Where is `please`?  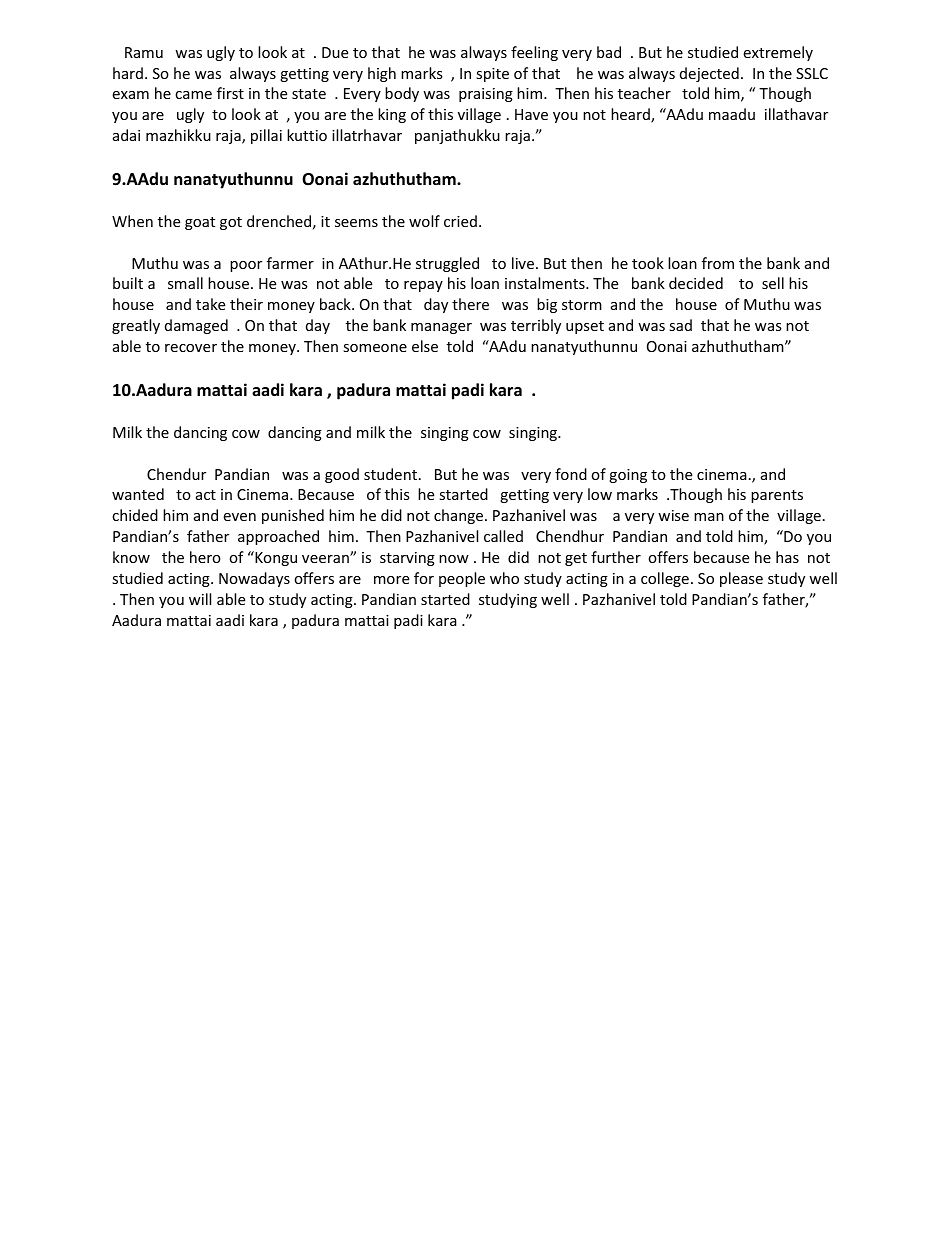
please is located at coordinates (741, 579).
